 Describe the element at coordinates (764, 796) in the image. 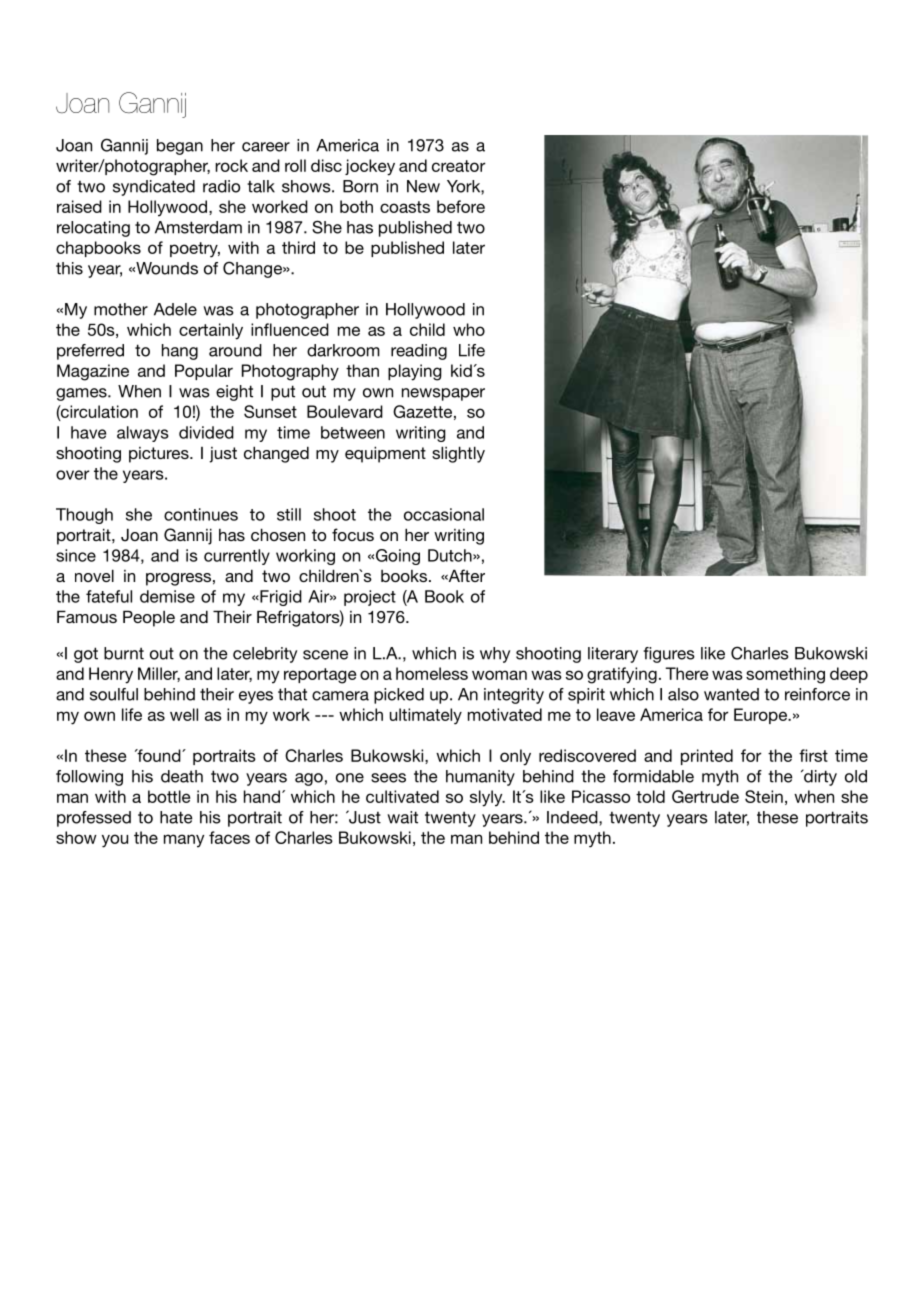

I see `Stein` at that location.
